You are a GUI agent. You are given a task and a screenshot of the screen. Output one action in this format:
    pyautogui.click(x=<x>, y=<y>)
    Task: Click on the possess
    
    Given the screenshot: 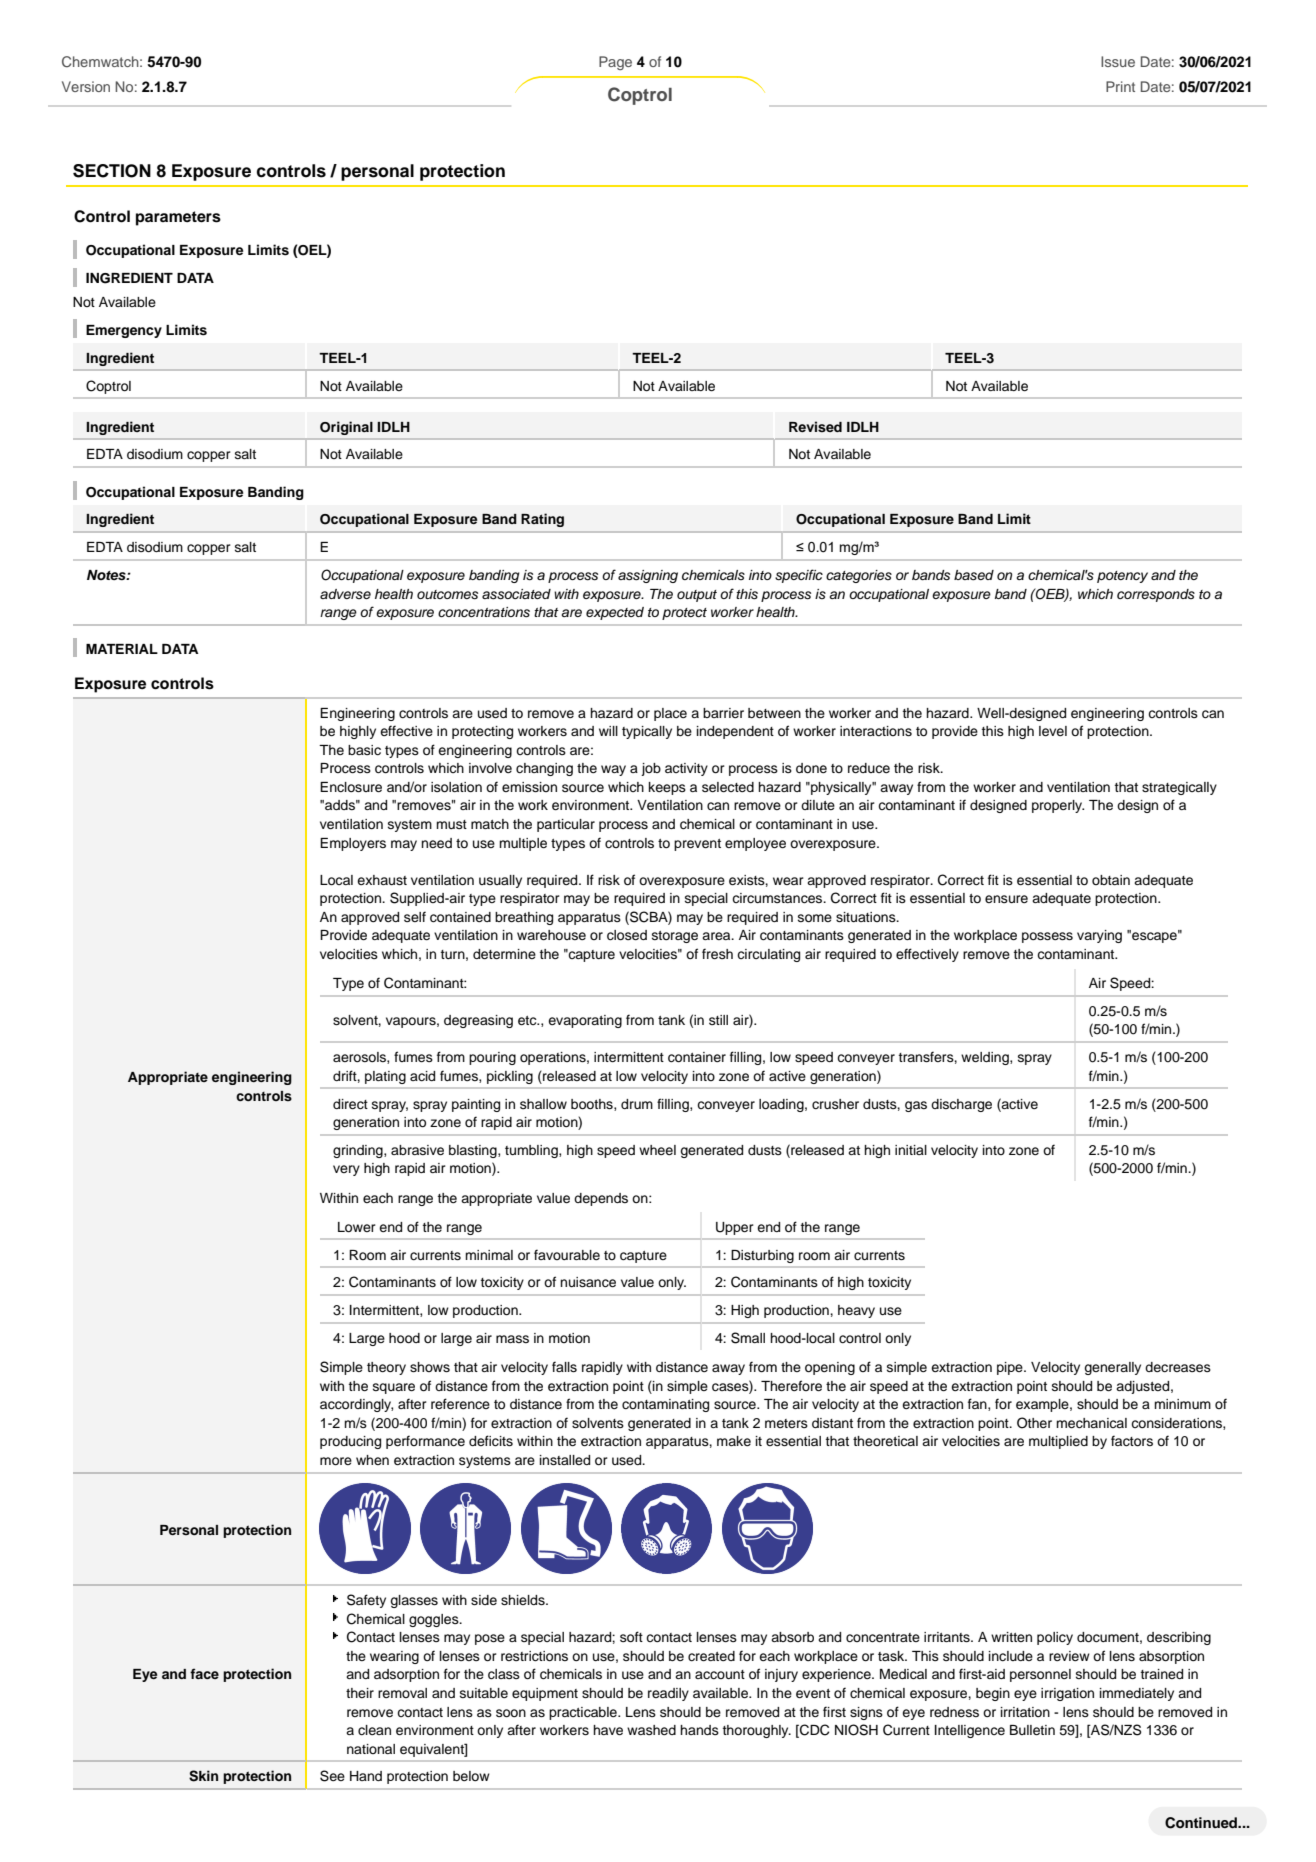 What is the action you would take?
    pyautogui.click(x=1047, y=937)
